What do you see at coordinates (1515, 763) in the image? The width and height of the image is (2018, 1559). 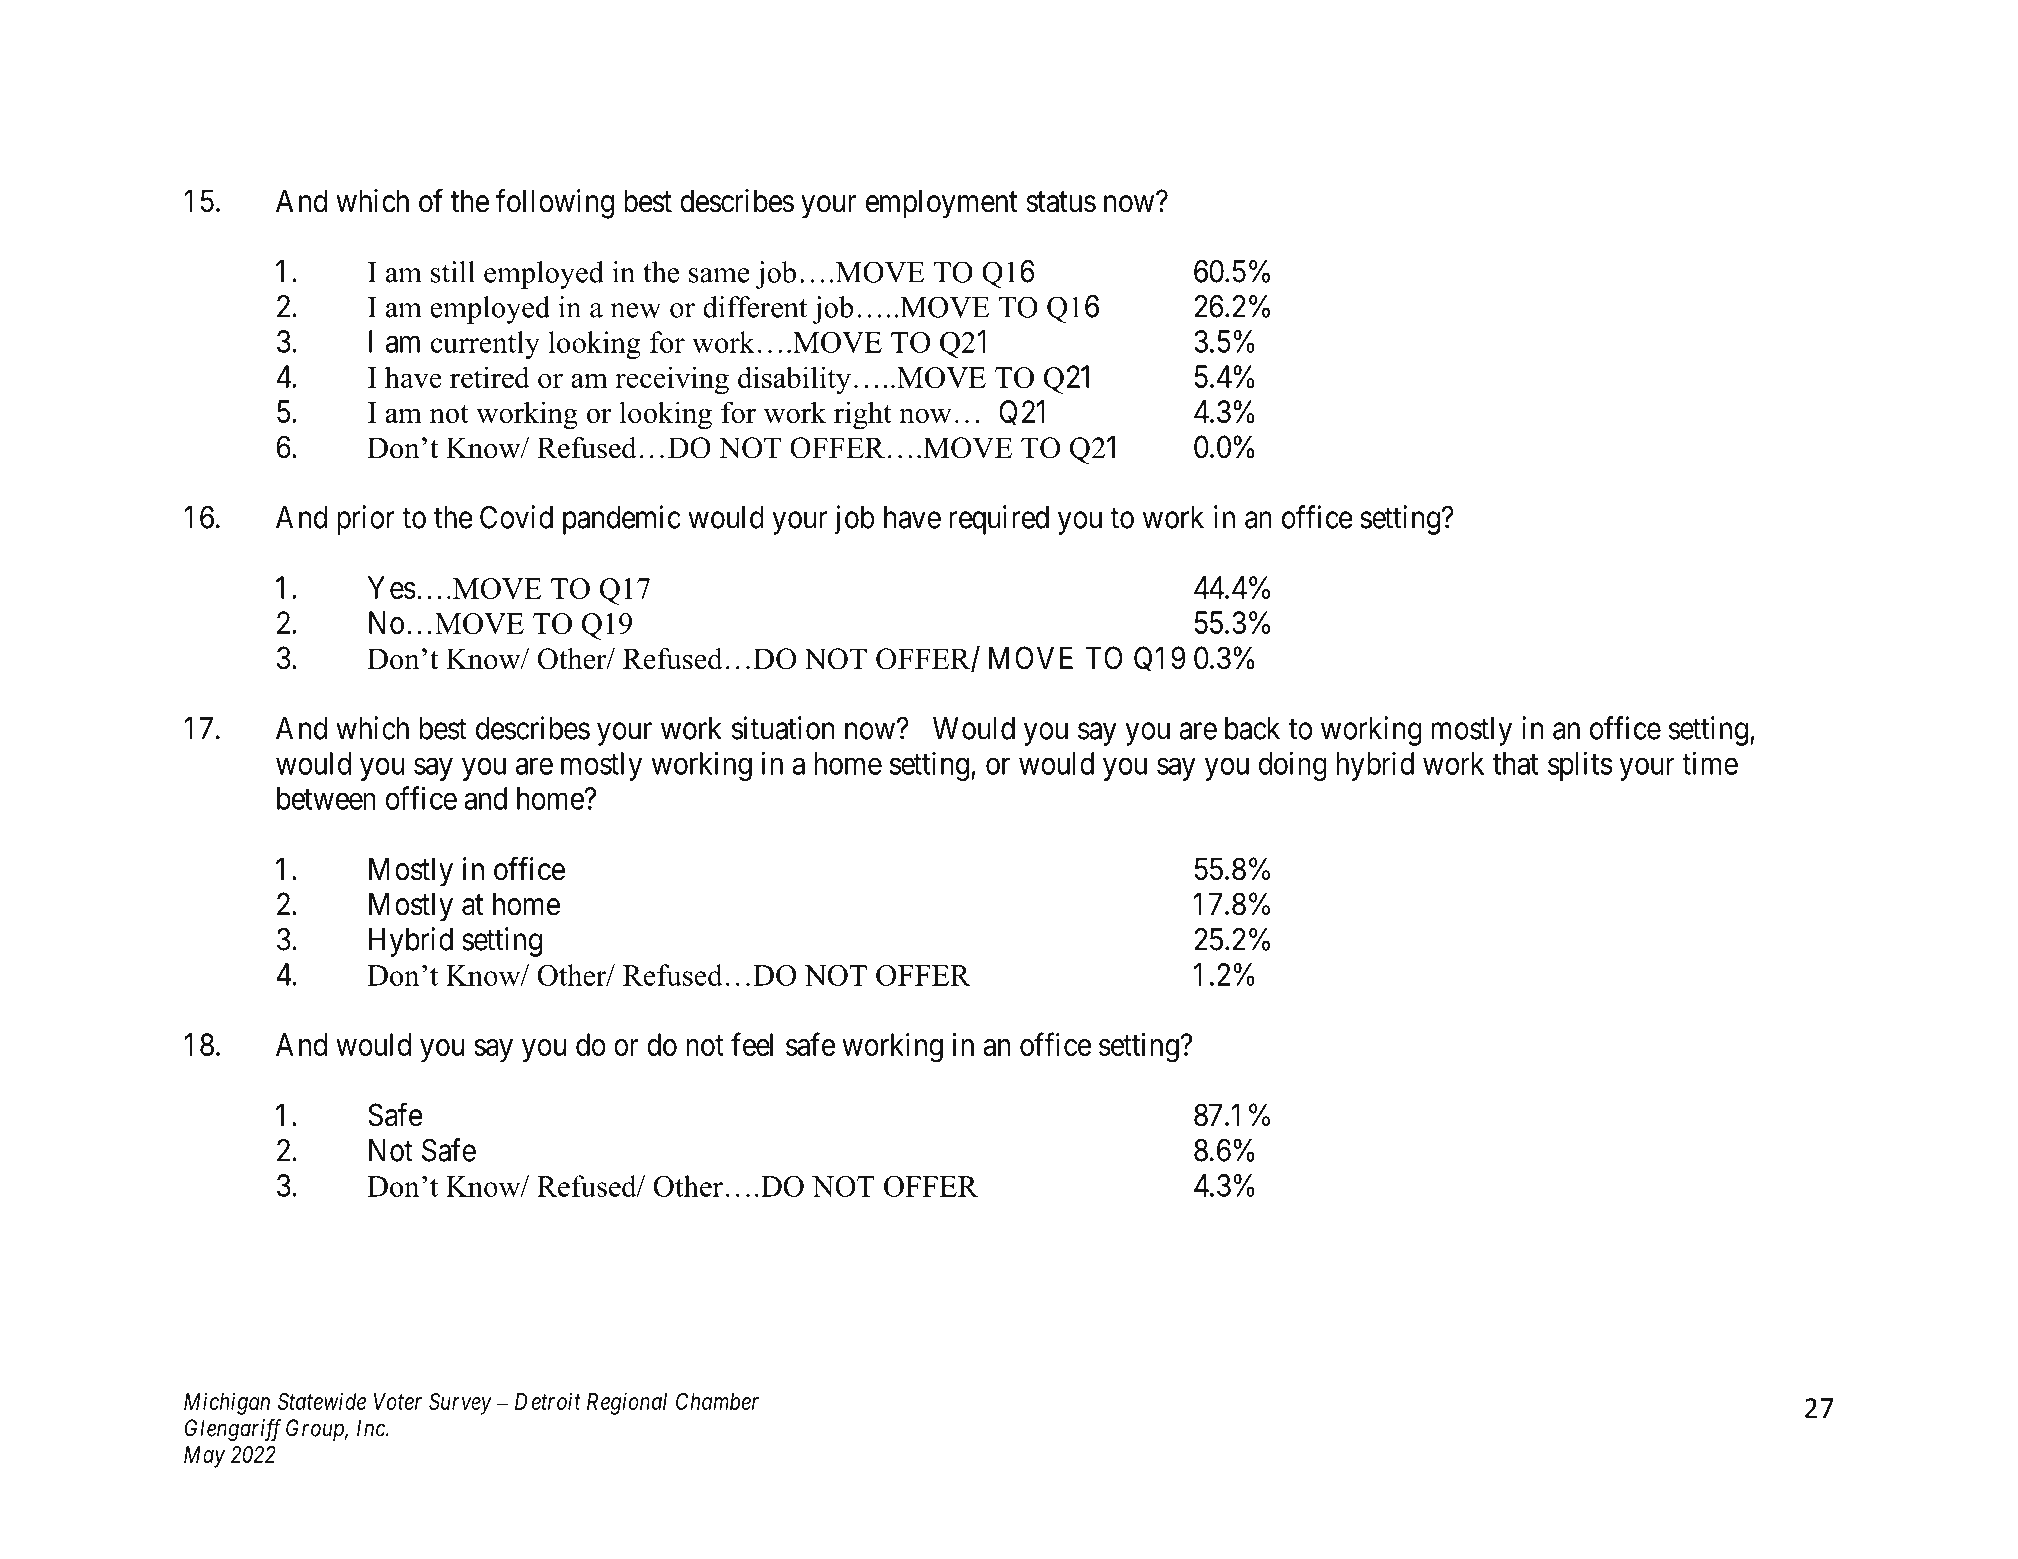 I see `that` at bounding box center [1515, 763].
